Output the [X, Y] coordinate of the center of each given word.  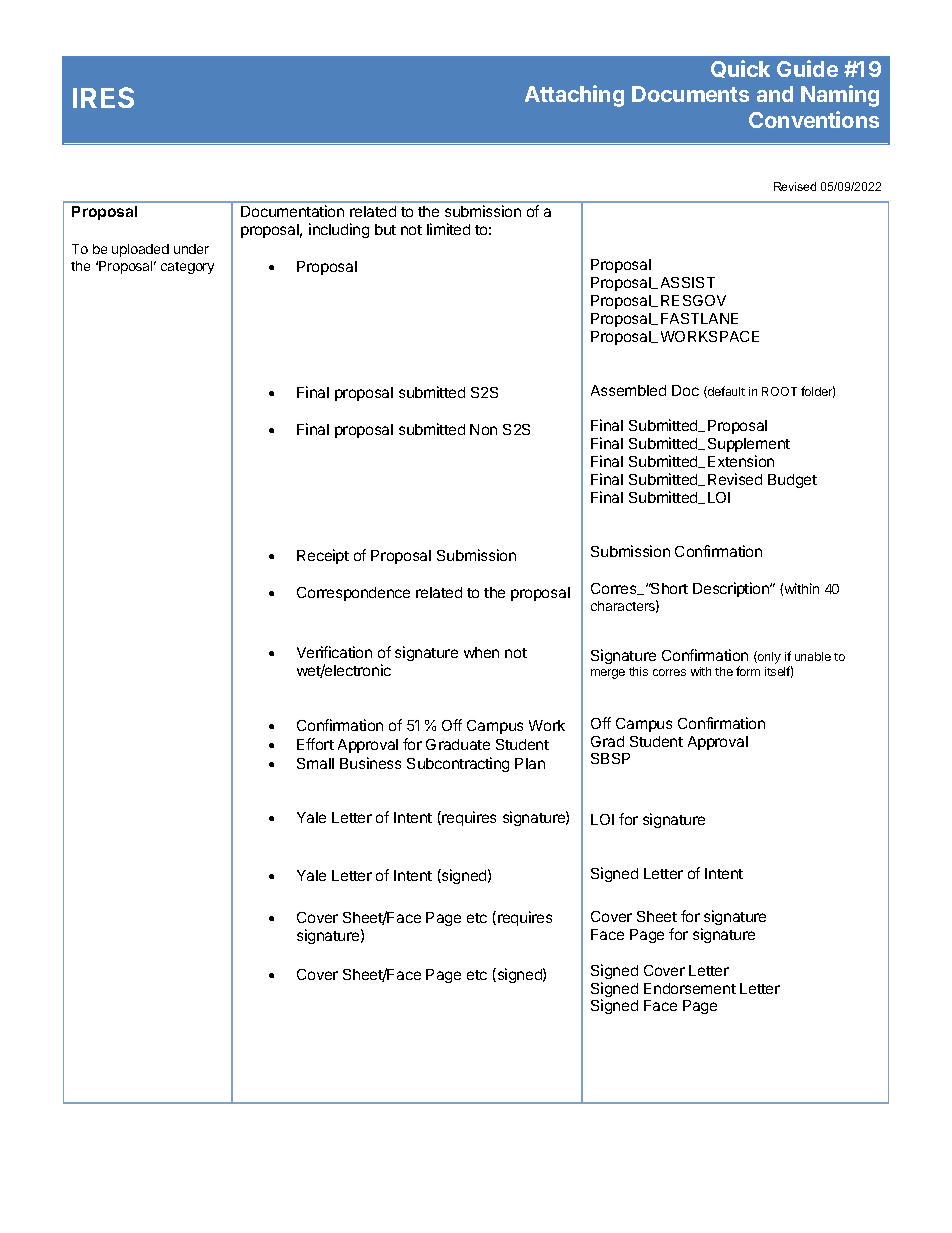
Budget [792, 481]
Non [483, 429]
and [775, 94]
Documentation [292, 211]
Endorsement [690, 988]
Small [315, 763]
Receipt [323, 556]
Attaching [574, 96]
